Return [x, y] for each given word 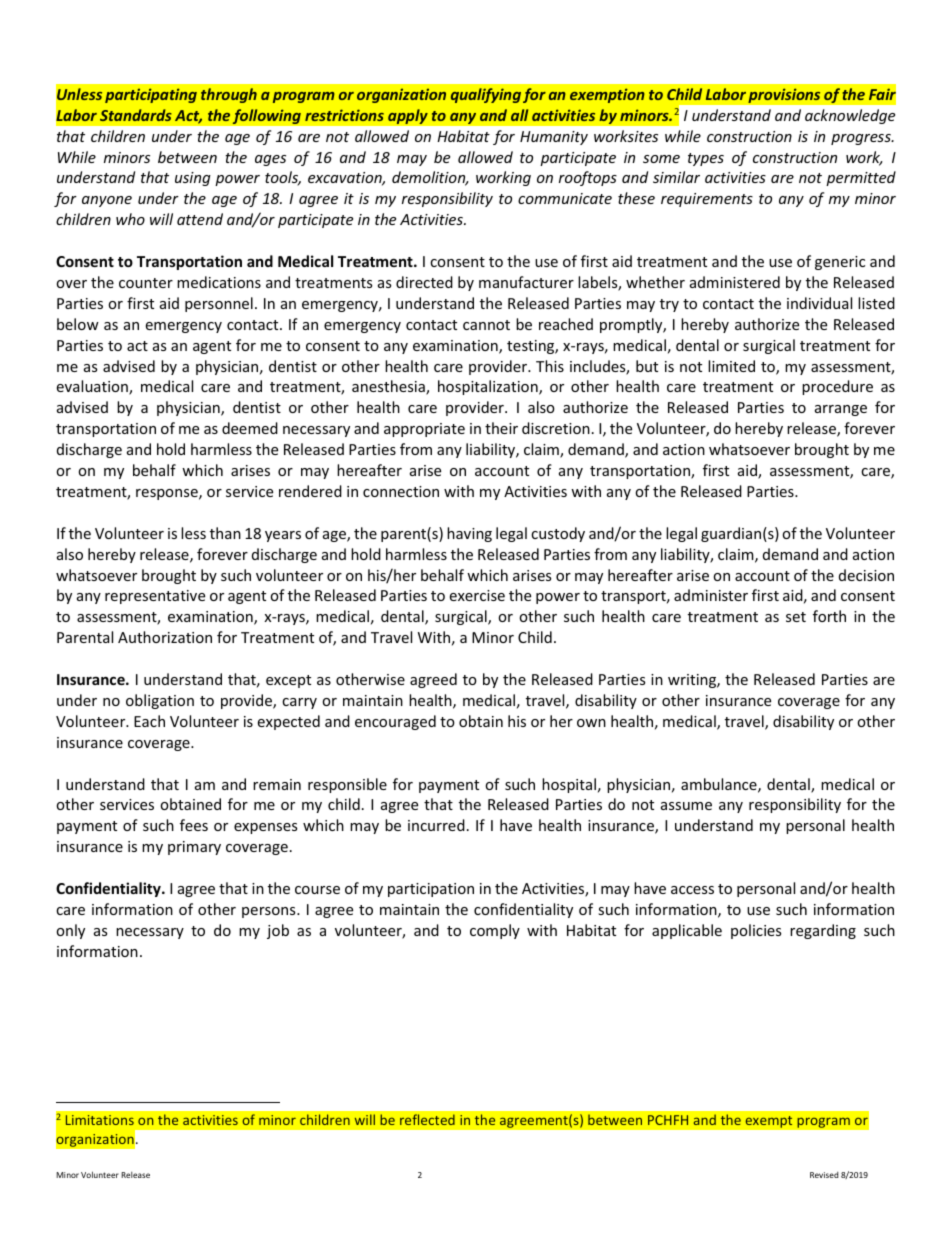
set [796, 617]
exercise [477, 595]
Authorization [165, 637]
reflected [427, 1119]
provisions [784, 96]
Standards [136, 115]
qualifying [486, 95]
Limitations [100, 1120]
